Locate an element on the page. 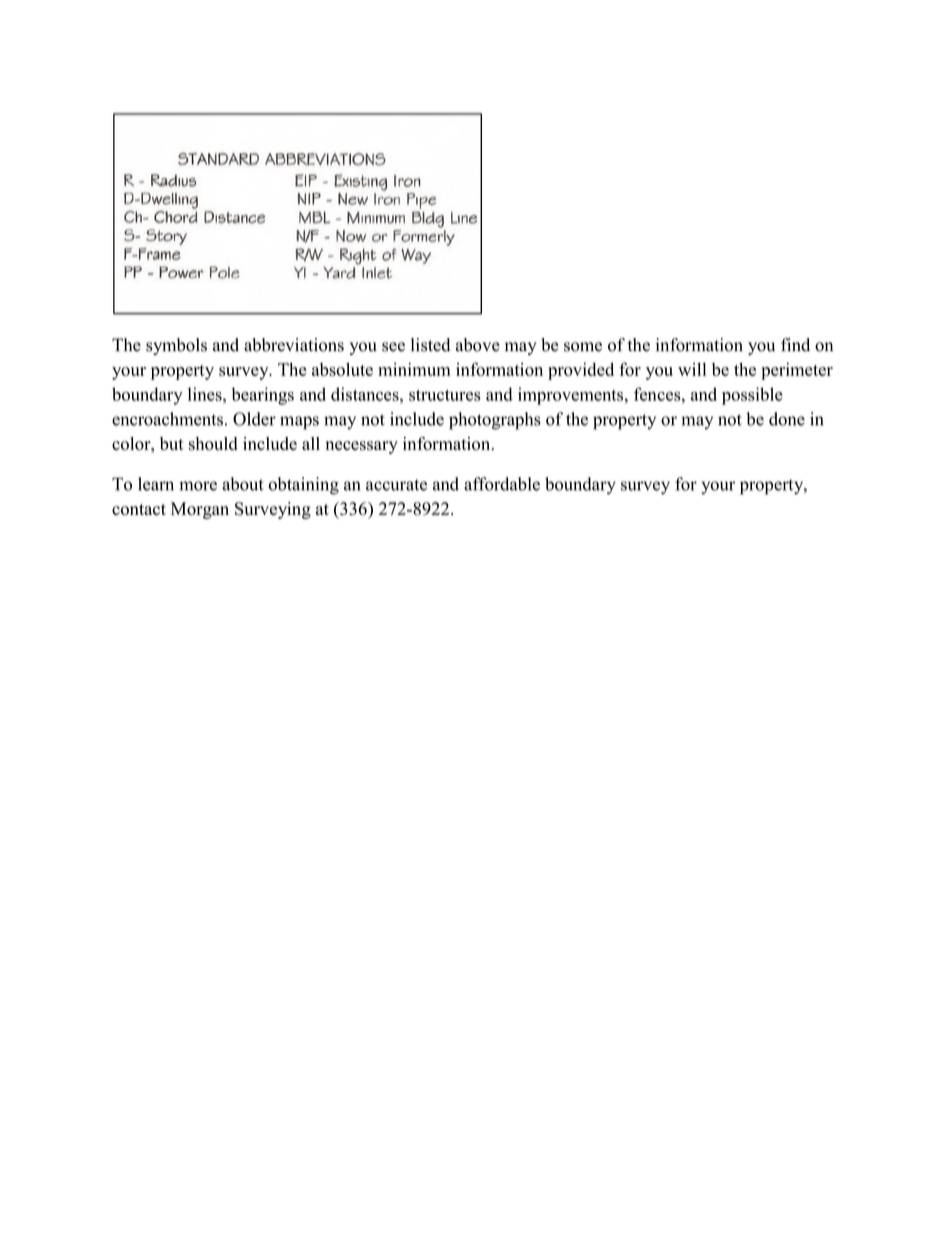 This document has width=952, height=1233. Older is located at coordinates (254, 419).
